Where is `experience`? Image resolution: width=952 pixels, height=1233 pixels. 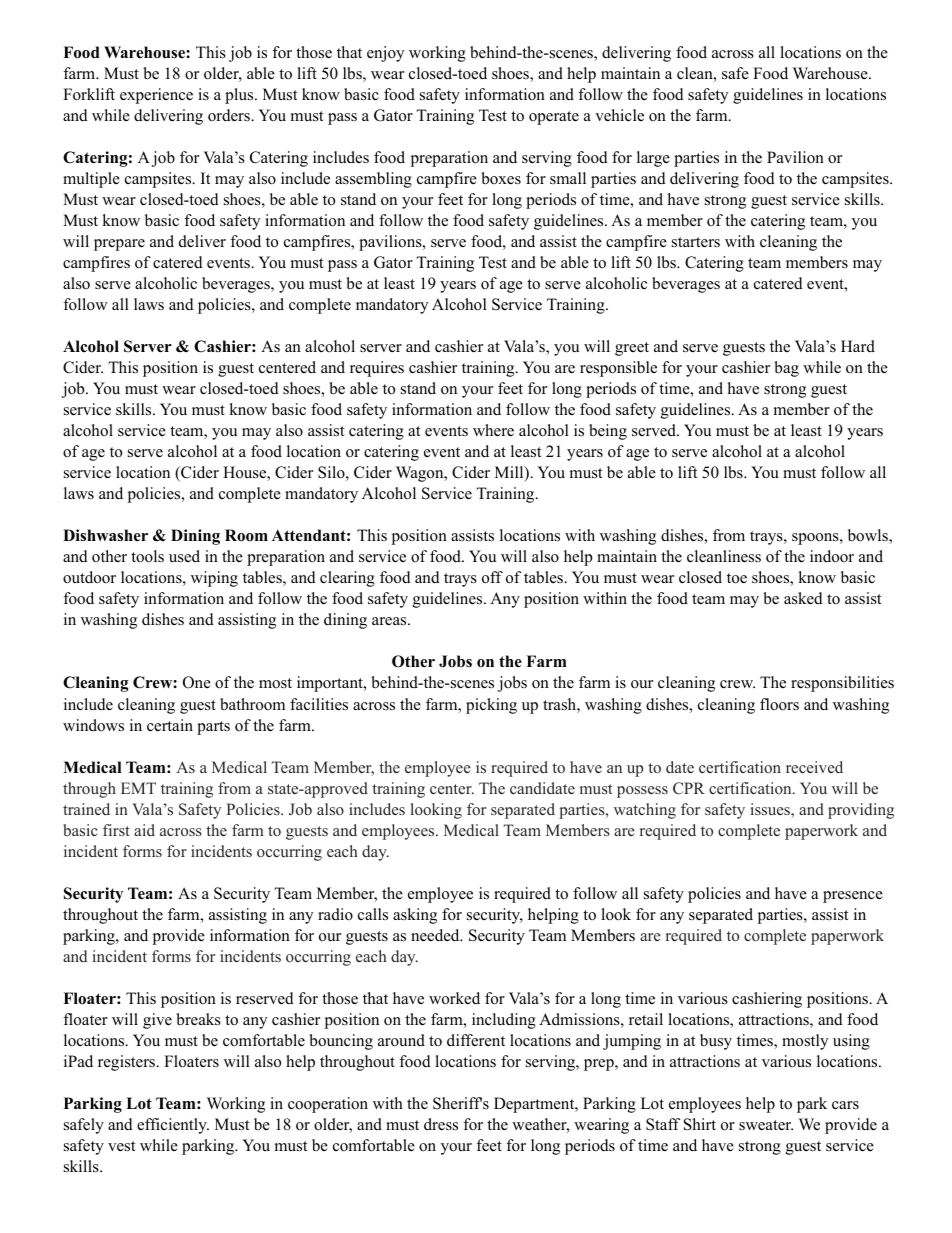
experience is located at coordinates (156, 96).
